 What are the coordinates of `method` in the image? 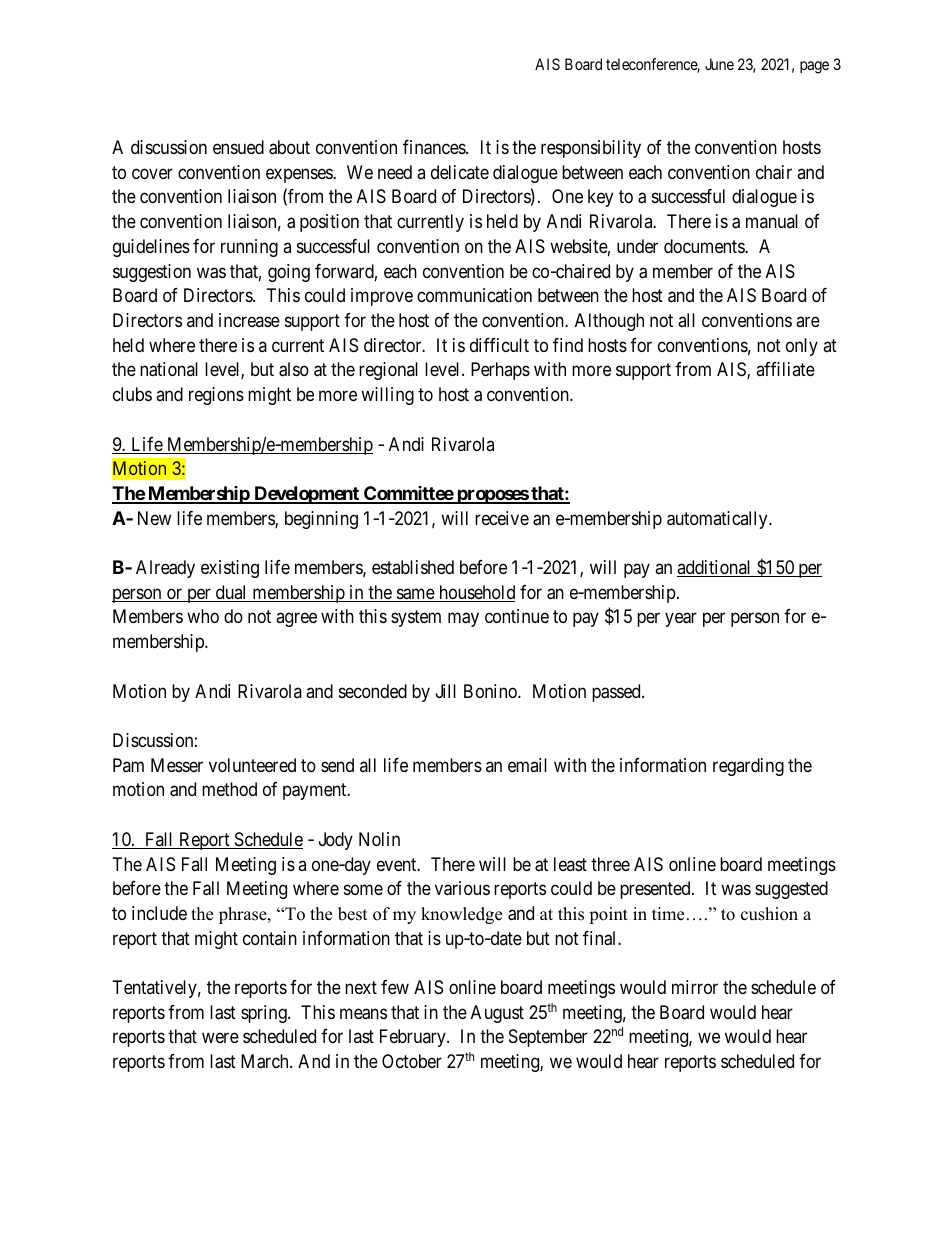 It's located at (229, 789).
